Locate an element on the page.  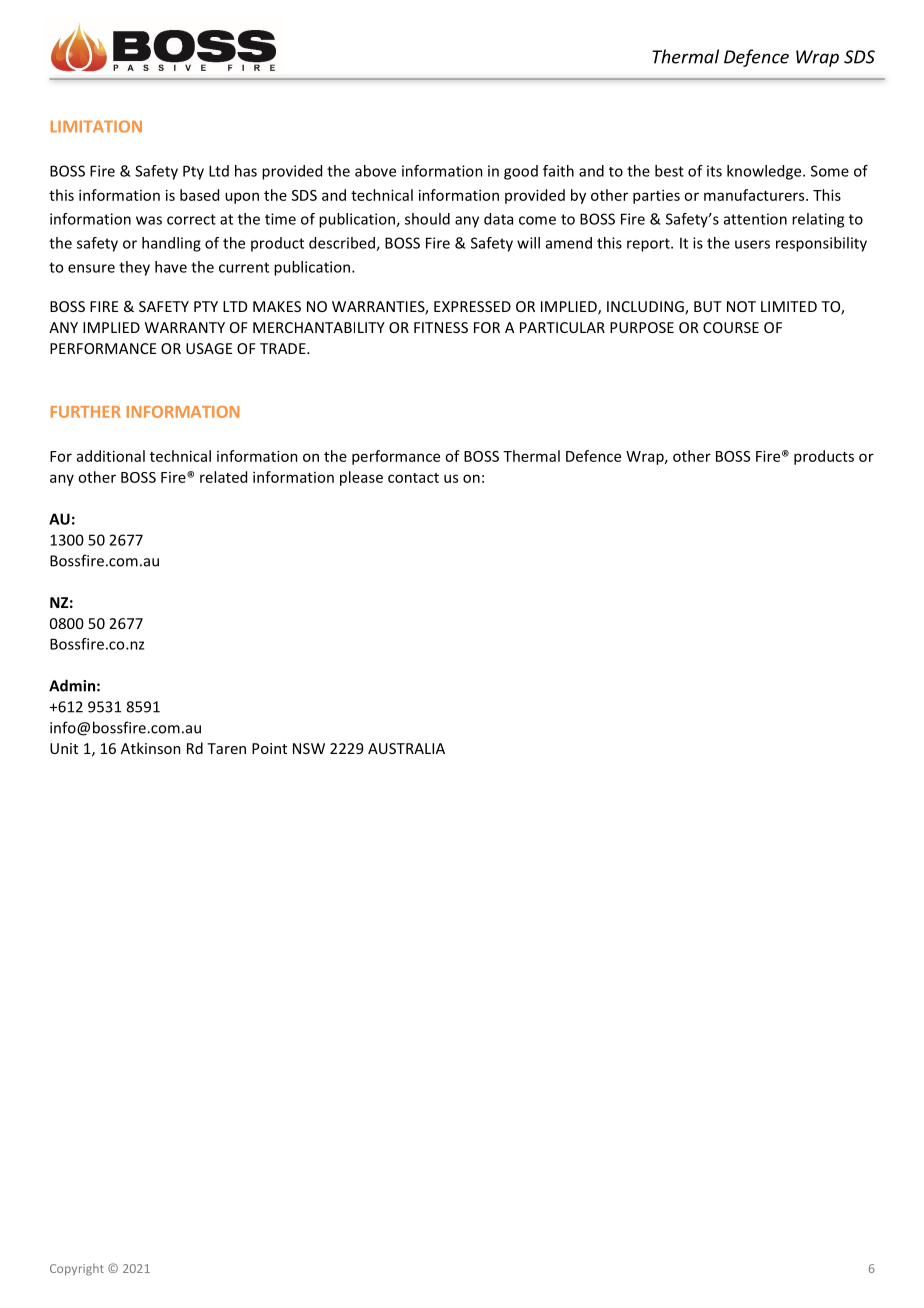
Copyright is located at coordinates (77, 1270).
